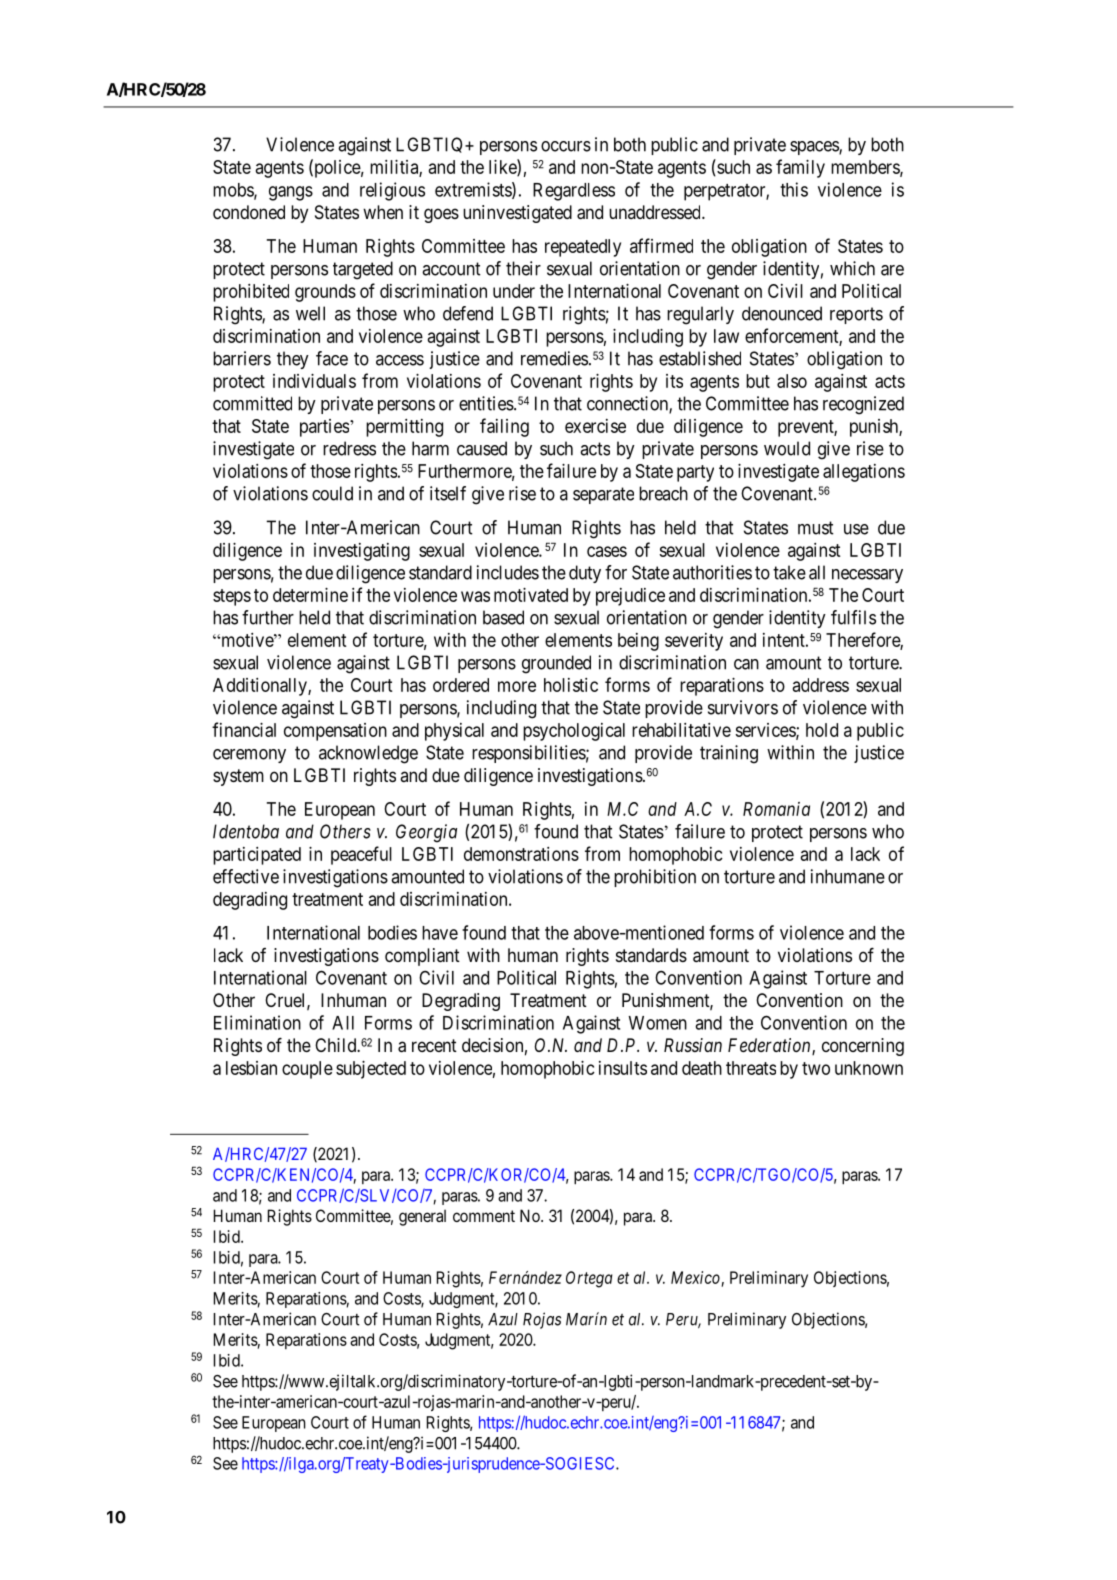 The height and width of the screenshot is (1580, 1117). What do you see at coordinates (521, 854) in the screenshot?
I see `demonstrations` at bounding box center [521, 854].
